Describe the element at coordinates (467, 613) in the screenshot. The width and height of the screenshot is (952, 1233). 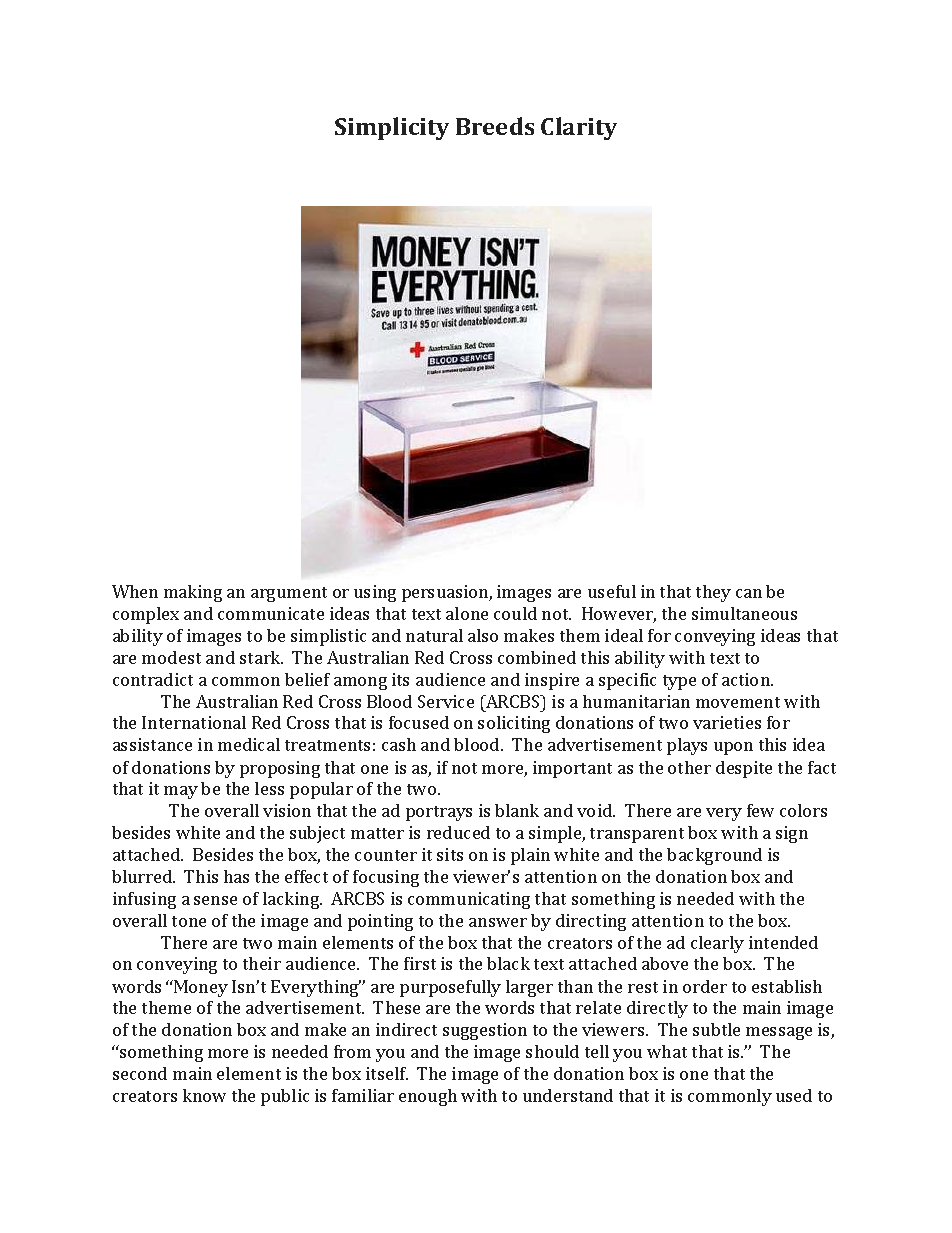
I see `alone` at that location.
